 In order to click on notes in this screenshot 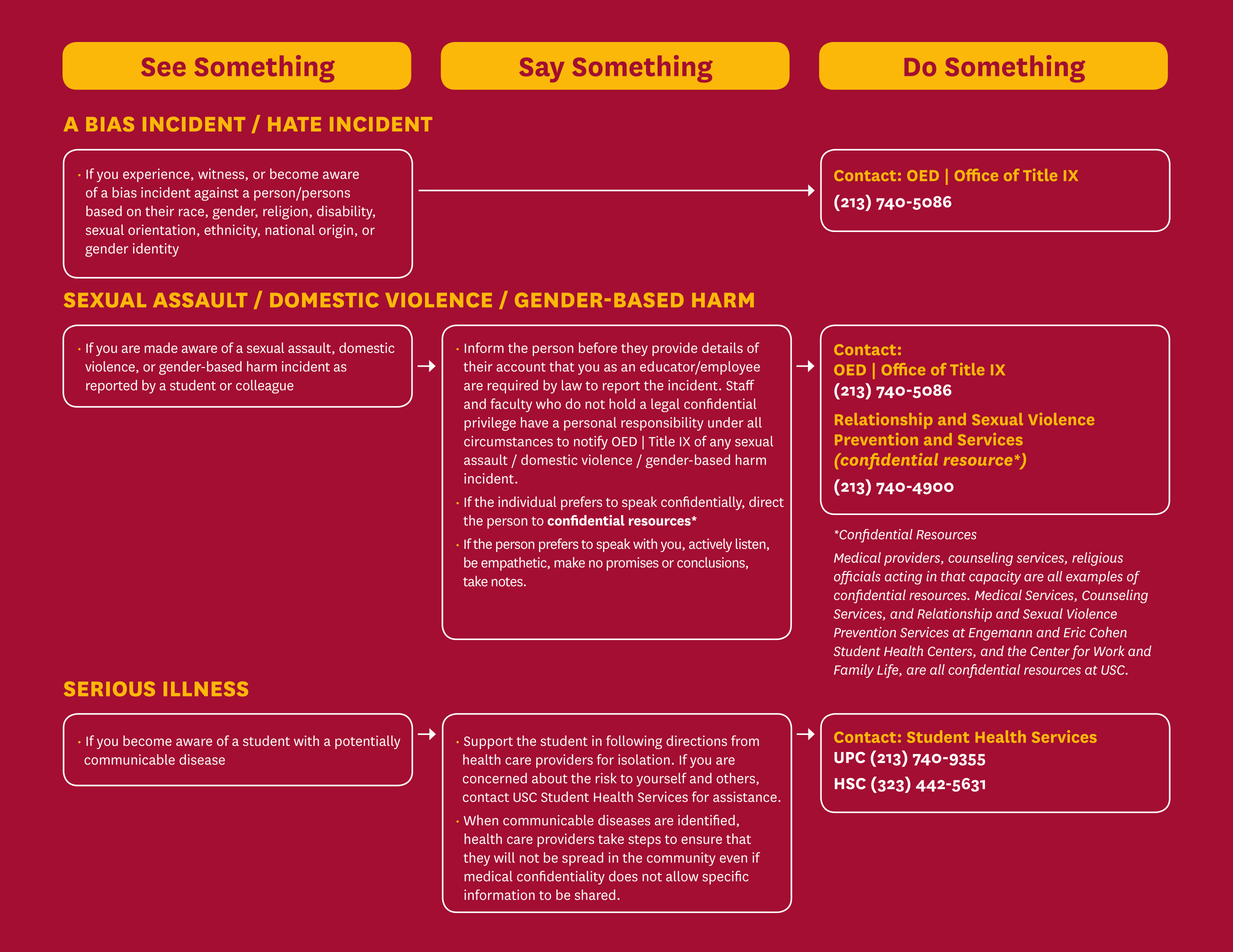, I will do `click(508, 582)`.
